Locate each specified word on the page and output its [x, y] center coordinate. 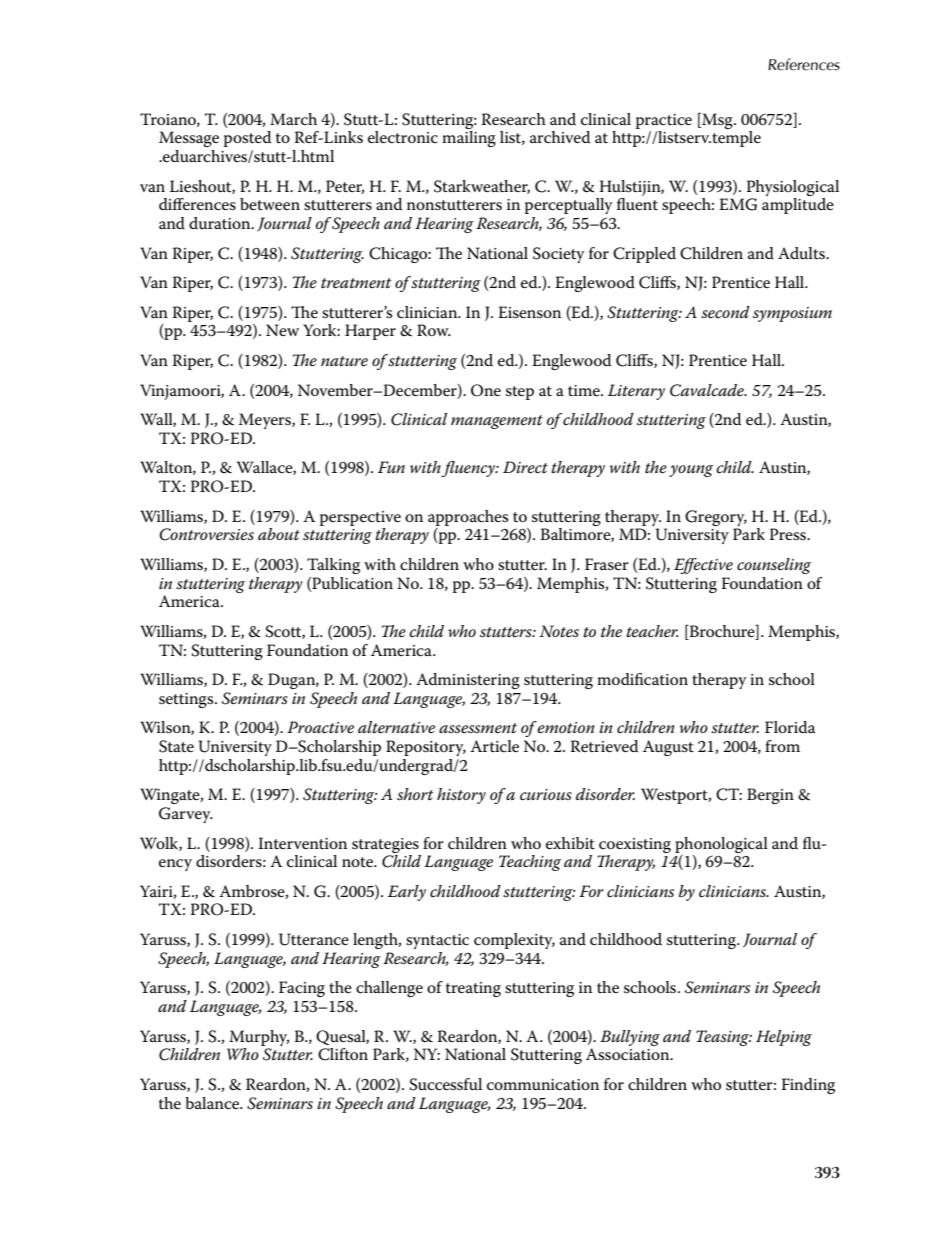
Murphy [259, 1038]
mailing [469, 139]
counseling [774, 566]
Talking [333, 566]
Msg [717, 120]
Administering [468, 681]
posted [247, 139]
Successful [445, 1084]
